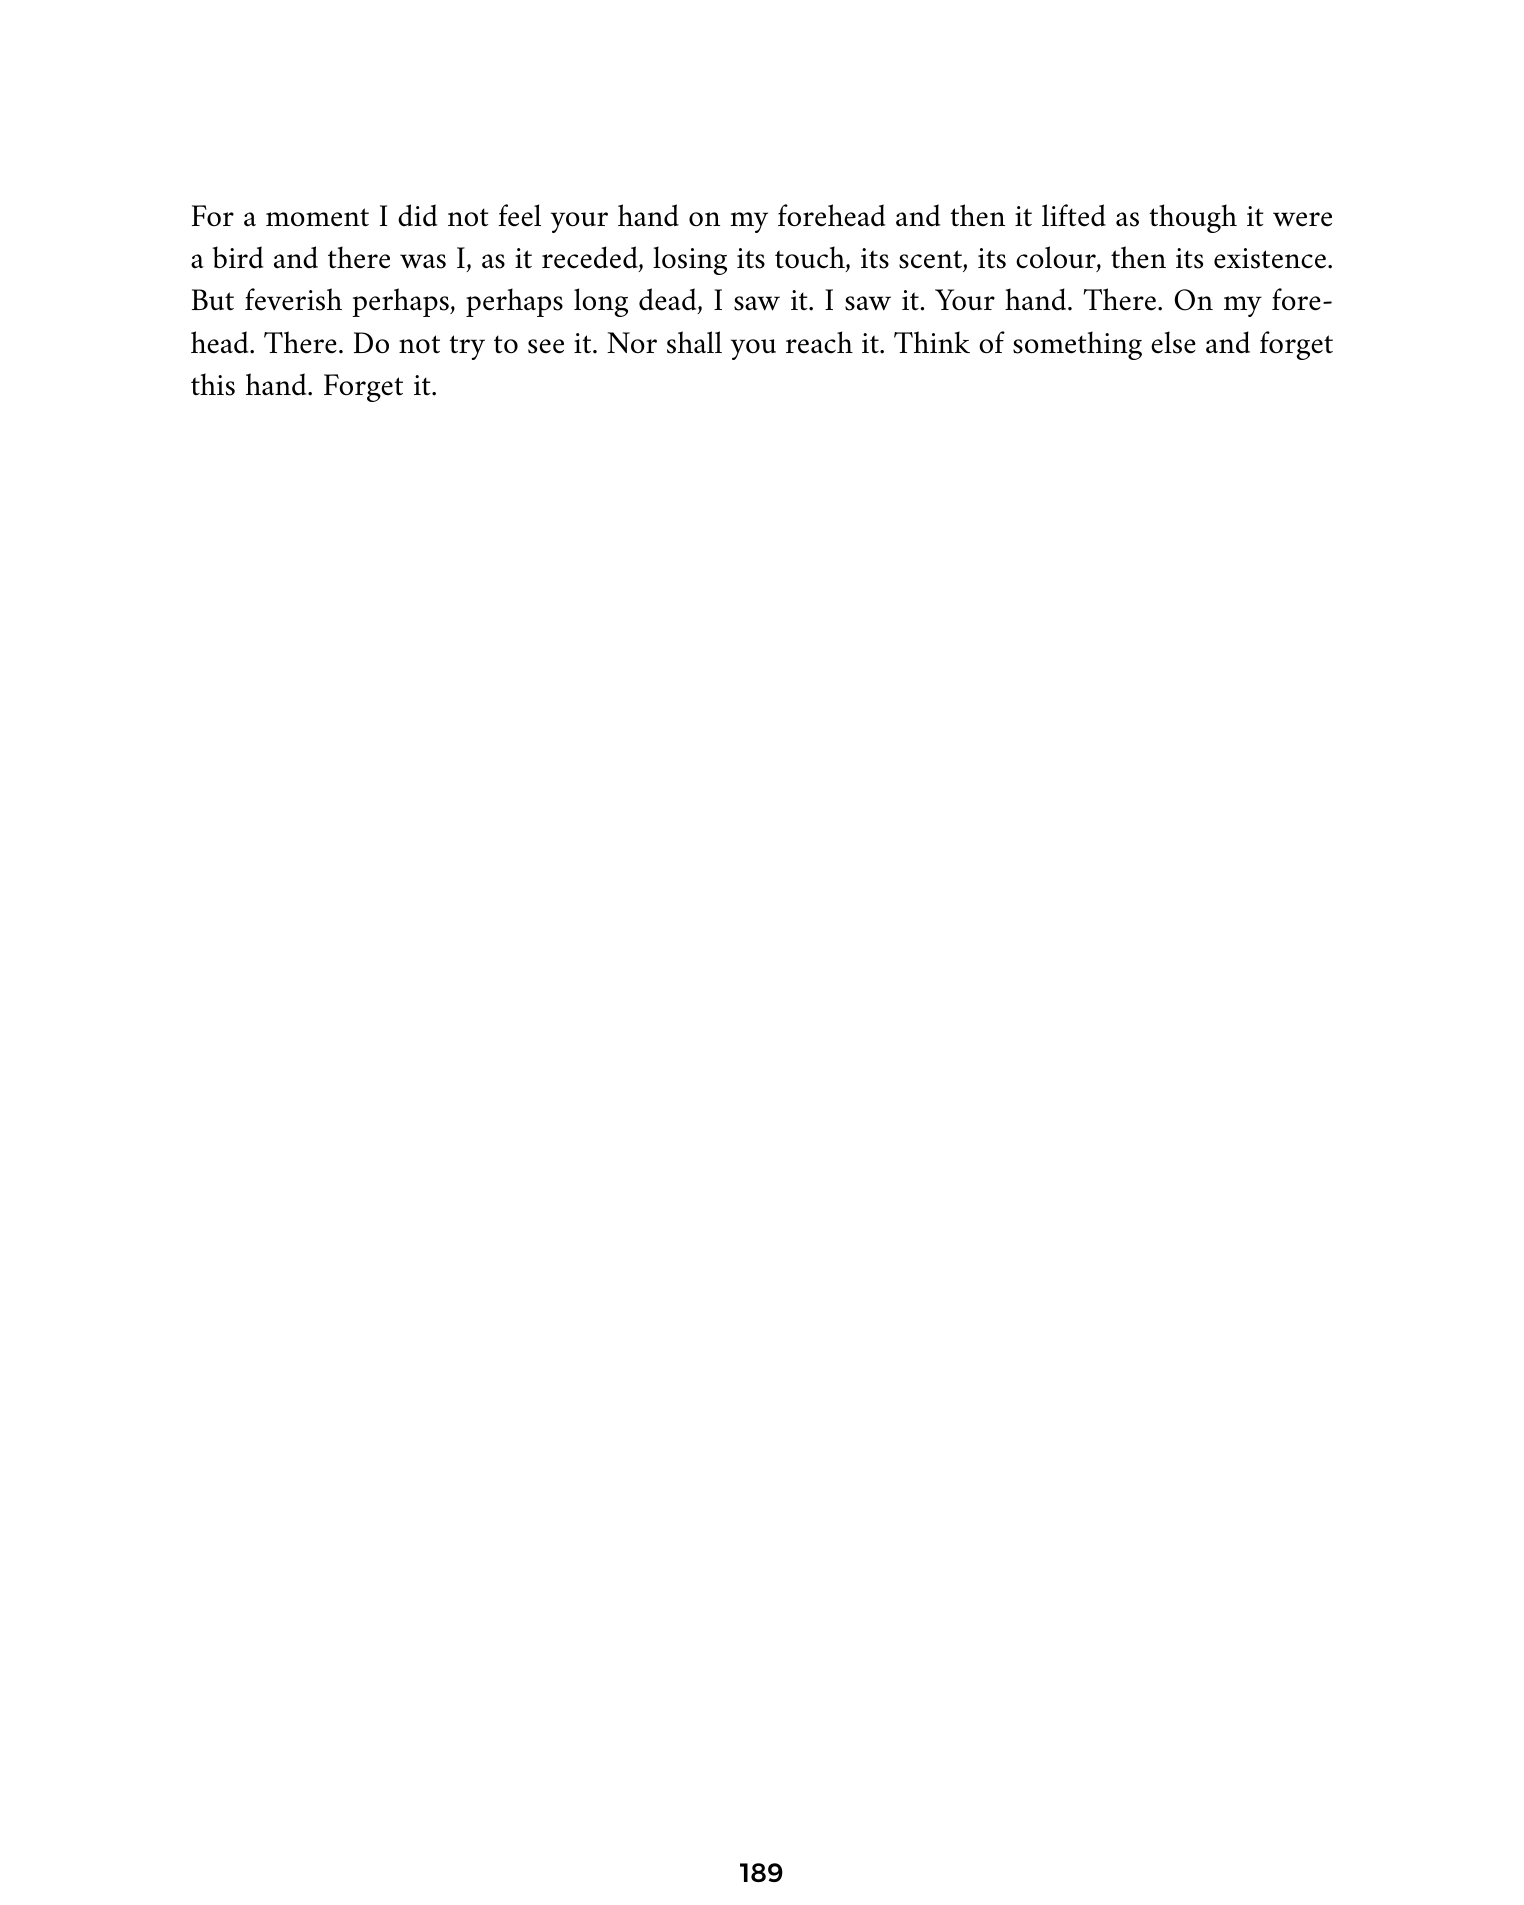  I want to click on see, so click(546, 346).
